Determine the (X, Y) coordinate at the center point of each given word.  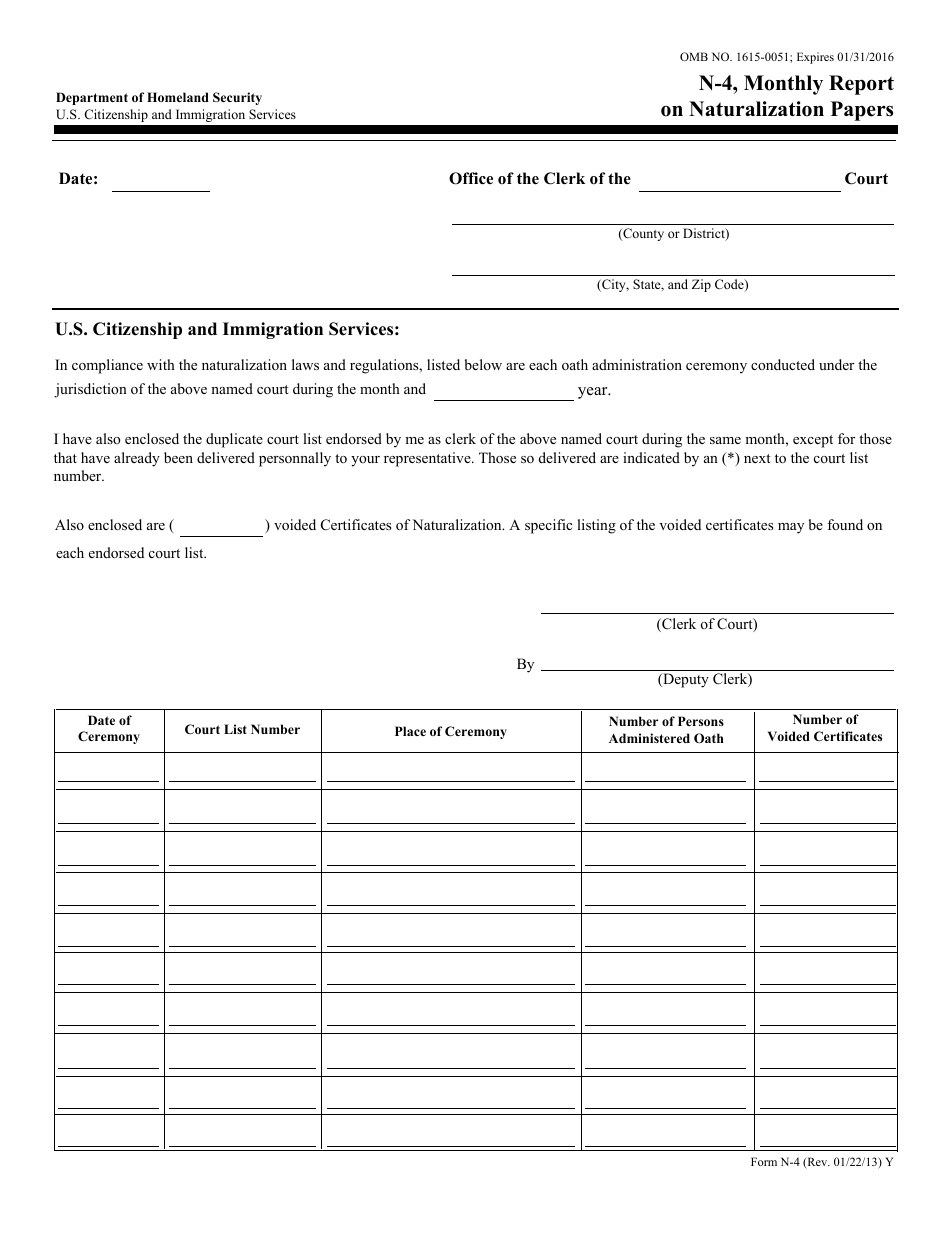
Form (764, 1161)
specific (548, 526)
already (137, 459)
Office (471, 178)
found (845, 524)
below (483, 364)
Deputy (685, 680)
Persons (701, 721)
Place (410, 731)
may (791, 528)
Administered (649, 738)
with (161, 364)
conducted (783, 364)
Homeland (178, 97)
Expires (815, 58)
